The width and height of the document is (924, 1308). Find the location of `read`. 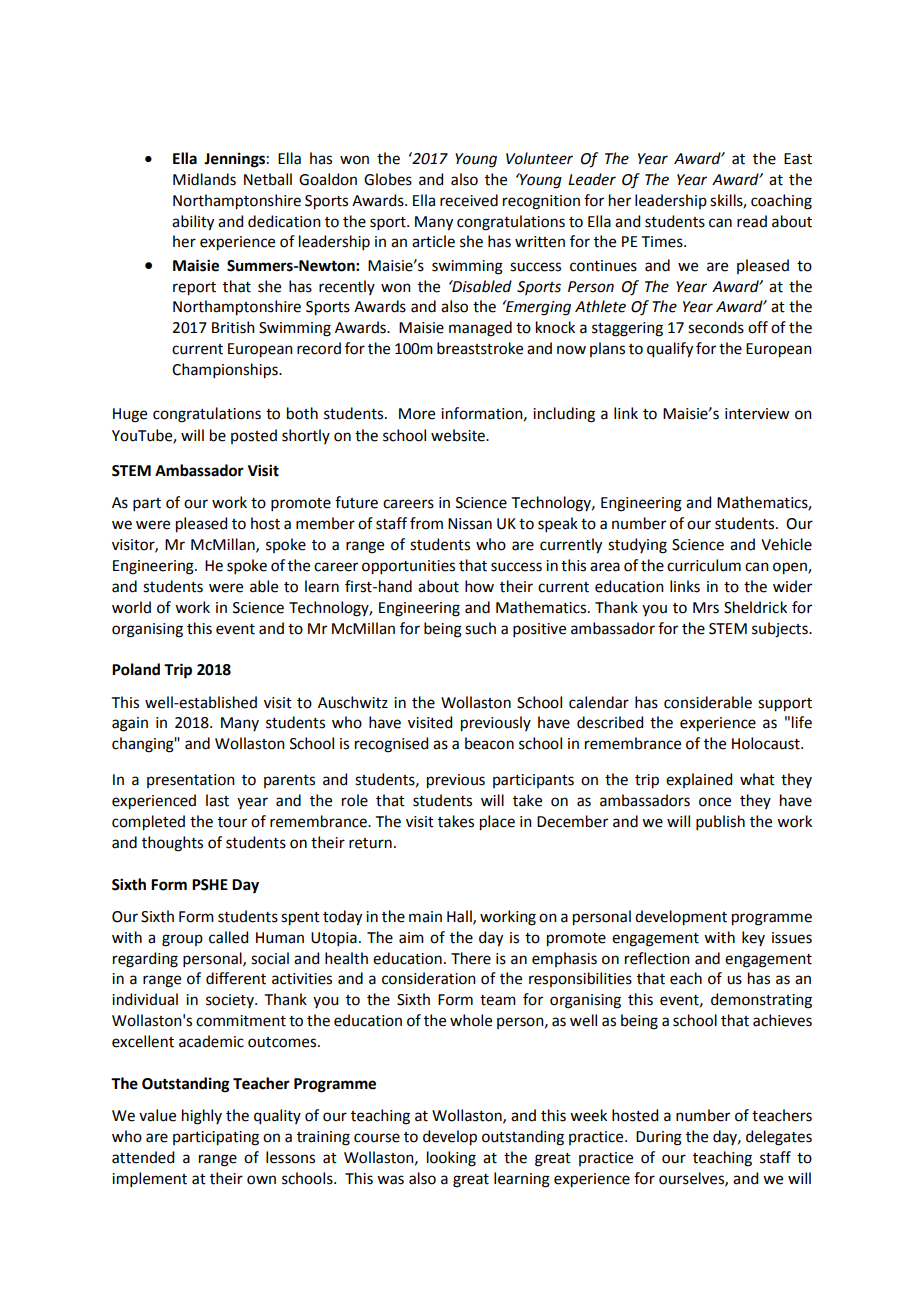

read is located at coordinates (752, 221).
